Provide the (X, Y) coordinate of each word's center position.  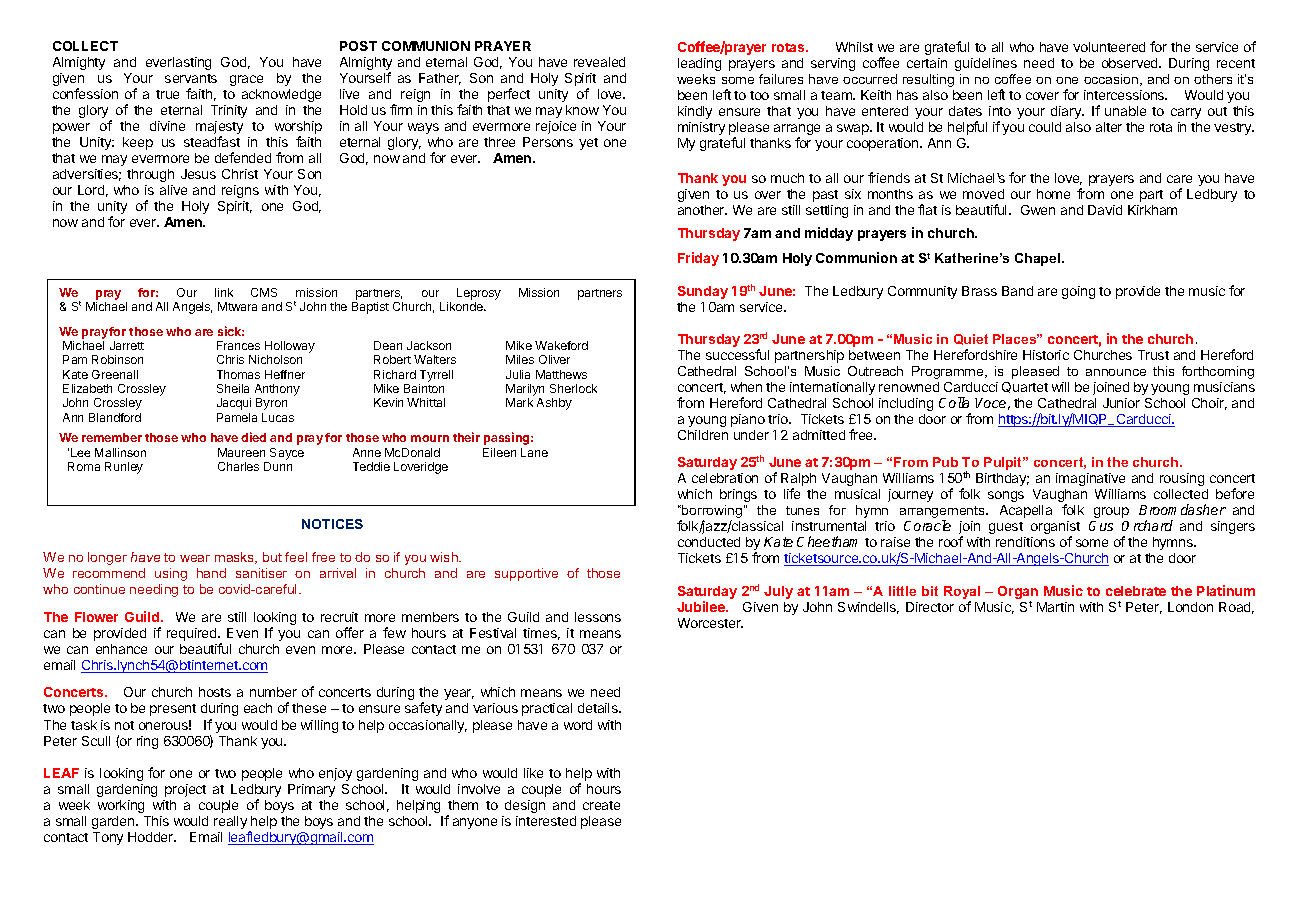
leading (699, 64)
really (230, 822)
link (224, 292)
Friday (698, 259)
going (1078, 292)
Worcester (710, 623)
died (253, 437)
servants (191, 78)
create (601, 805)
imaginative (1090, 479)
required (193, 634)
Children (703, 435)
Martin (1055, 607)
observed (1131, 63)
